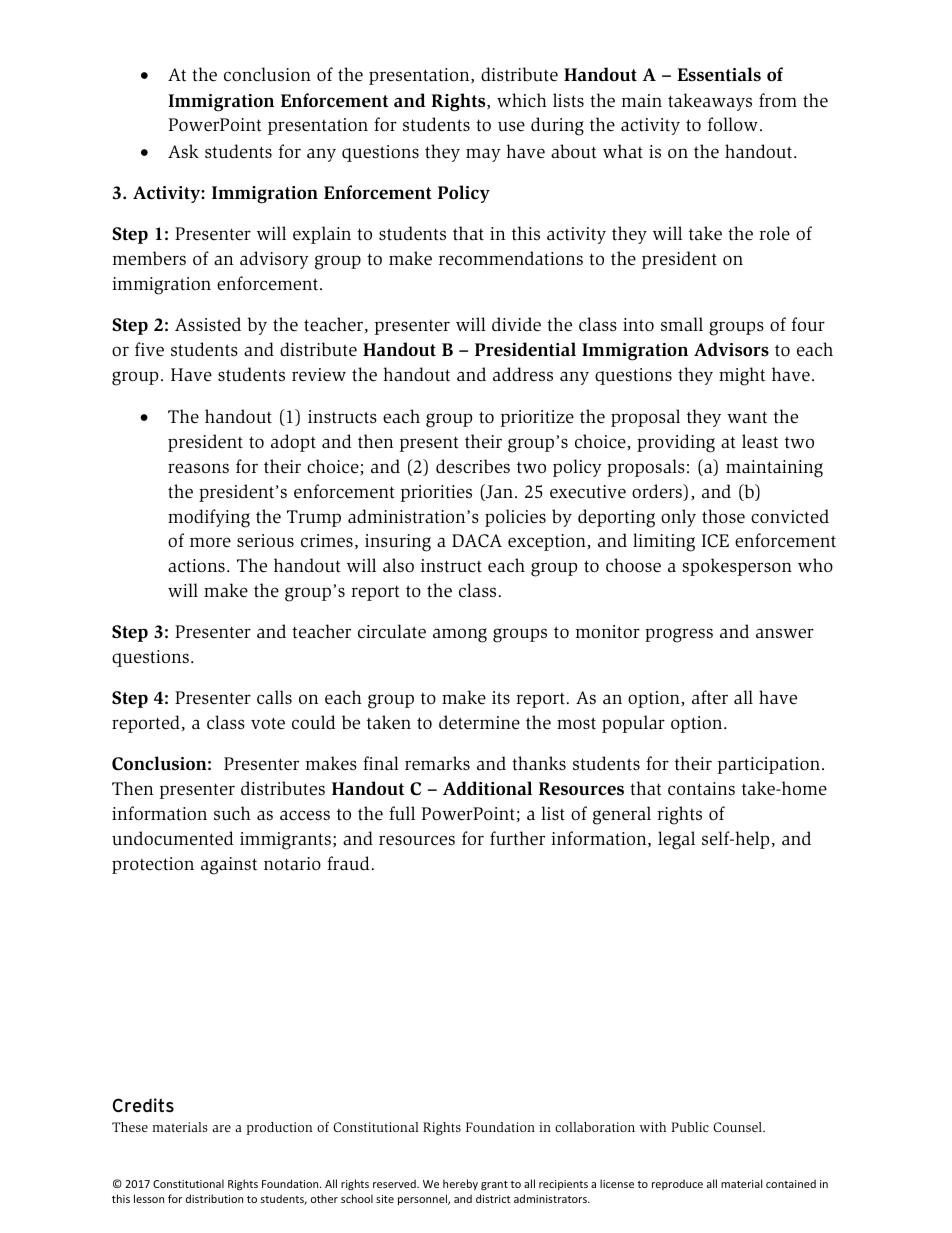 The image size is (952, 1233). I want to click on Ask, so click(183, 151).
